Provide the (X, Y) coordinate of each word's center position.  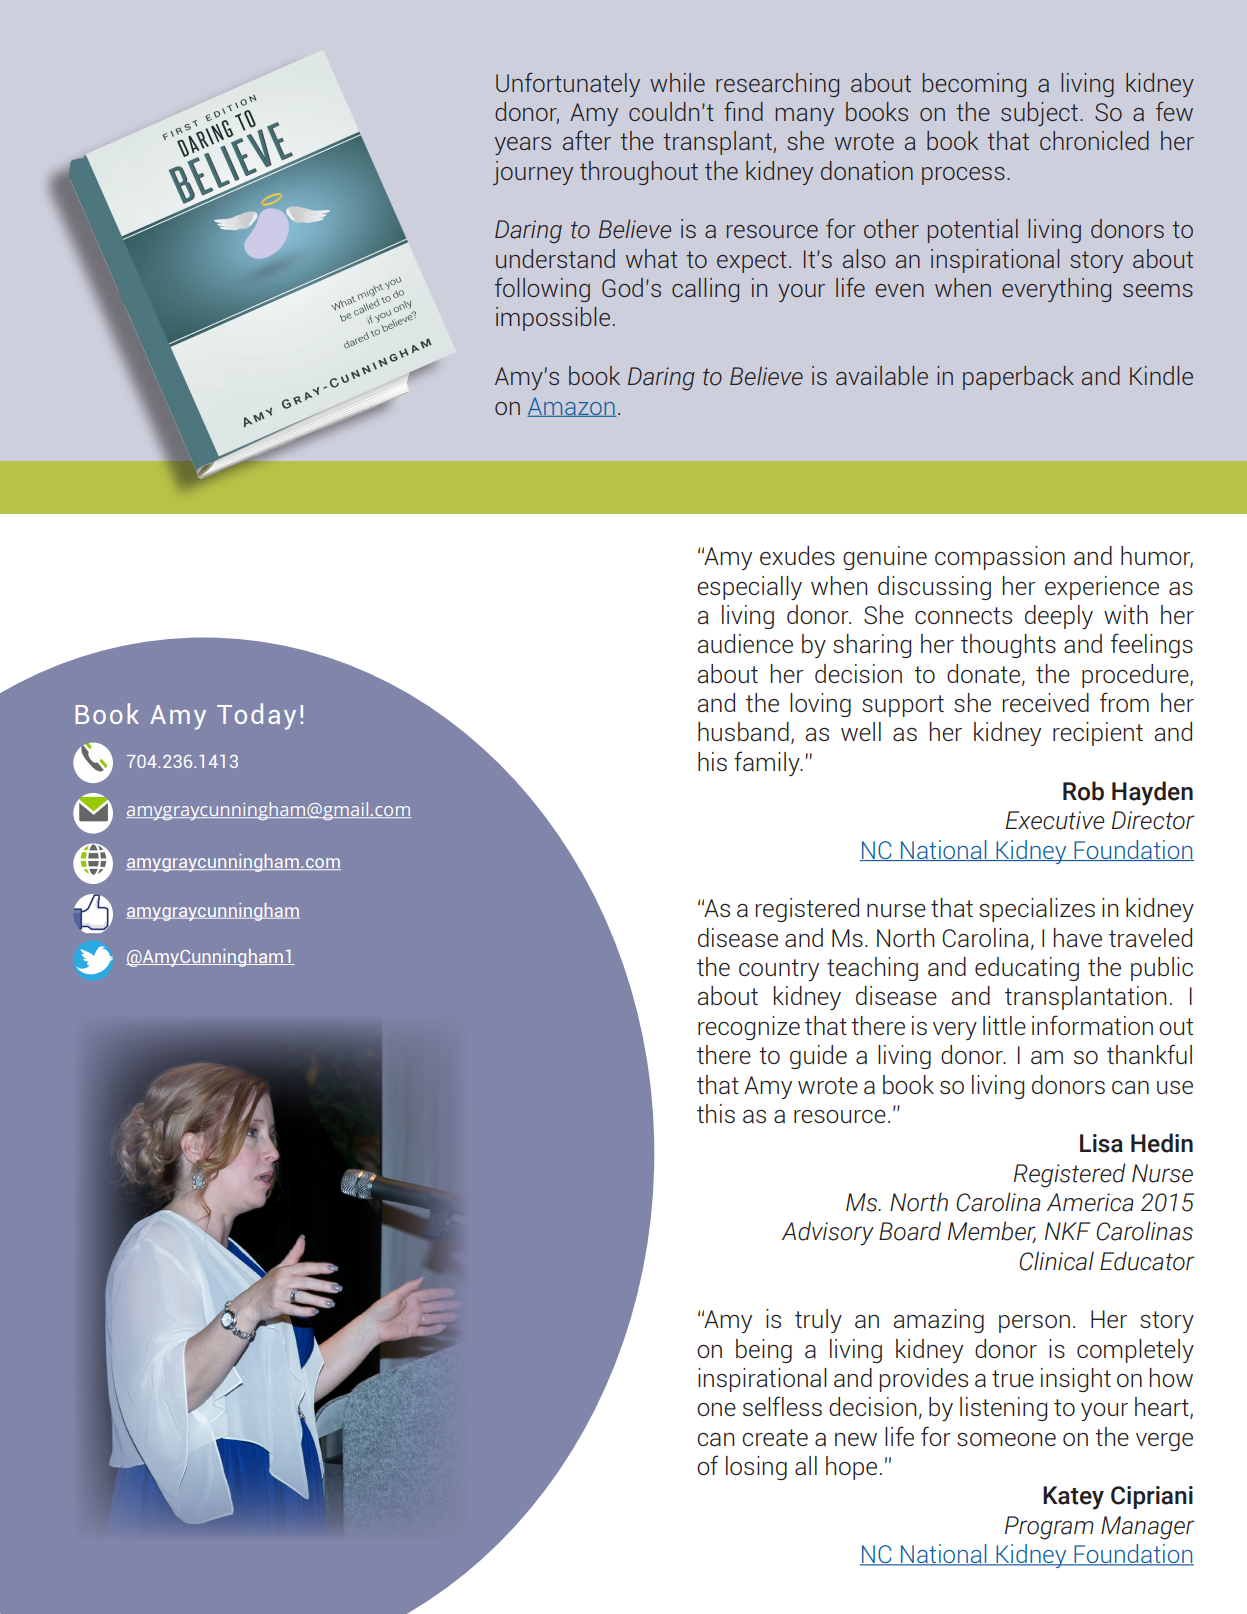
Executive (1055, 820)
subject (1039, 114)
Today (256, 716)
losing (756, 1468)
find (743, 111)
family (768, 763)
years (523, 146)
